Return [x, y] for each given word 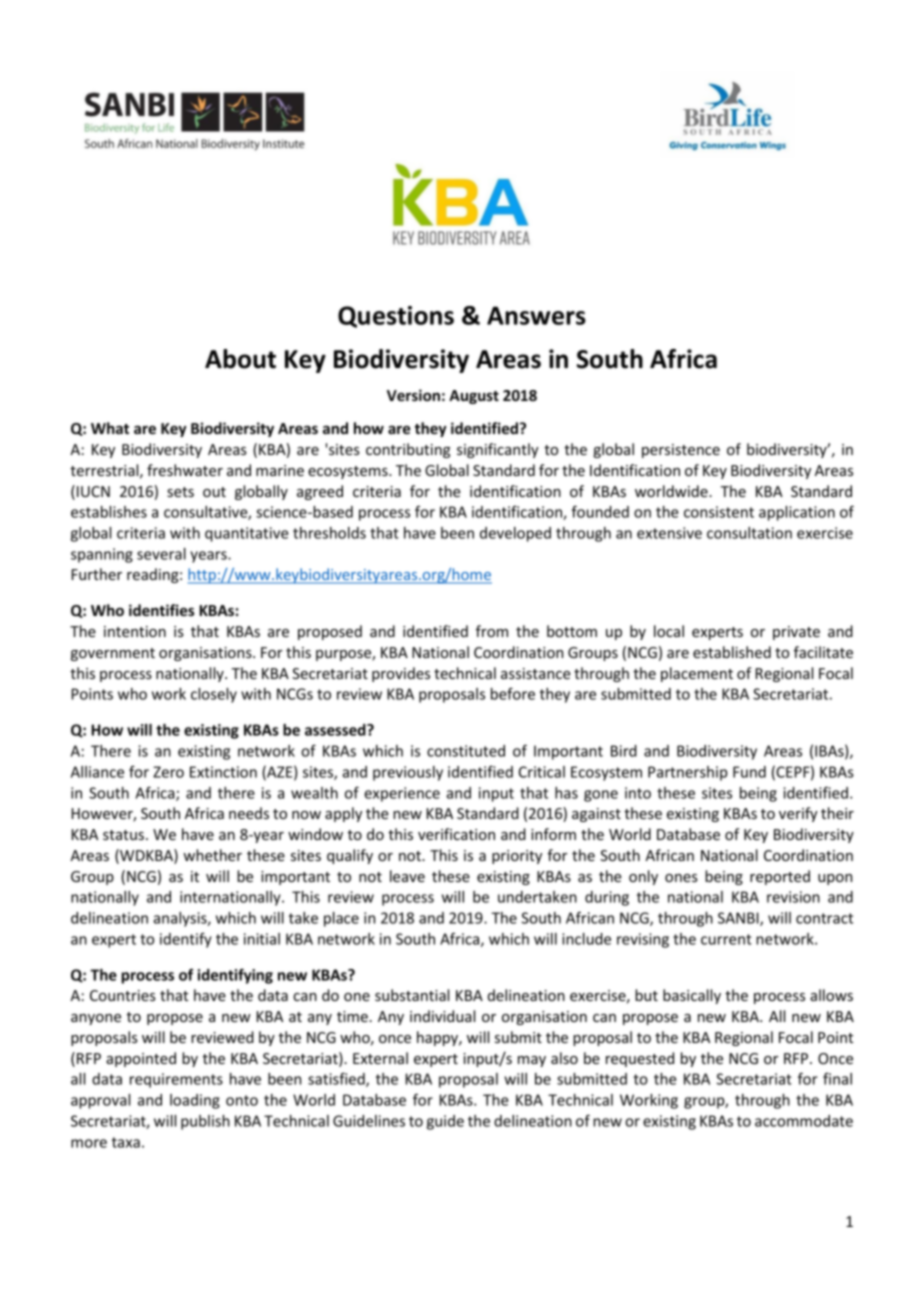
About [240, 359]
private [796, 633]
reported [780, 877]
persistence [681, 451]
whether [212, 855]
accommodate [804, 1121]
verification [456, 834]
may [532, 1061]
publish [205, 1122]
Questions [396, 317]
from [492, 631]
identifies [161, 610]
